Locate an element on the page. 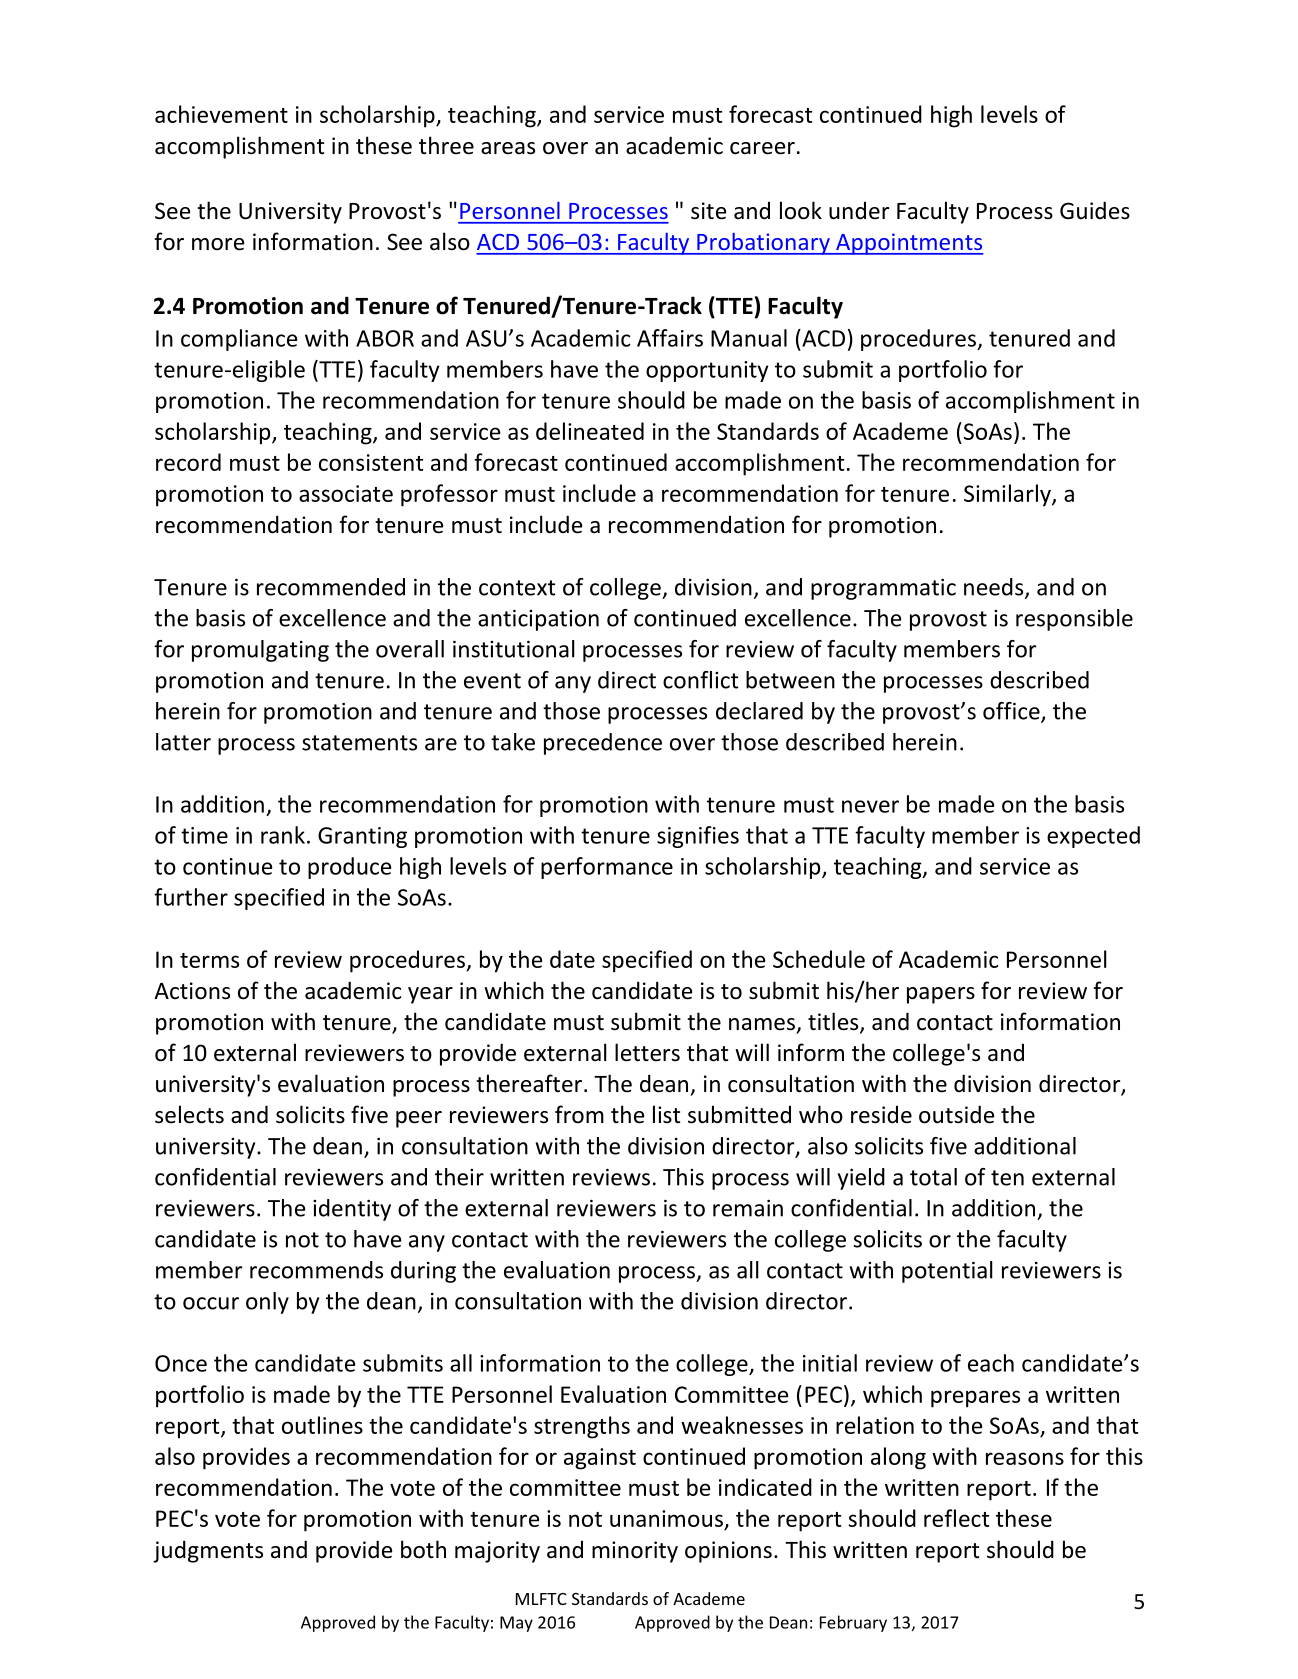 This image has width=1298, height=1679. Guides is located at coordinates (1095, 210).
